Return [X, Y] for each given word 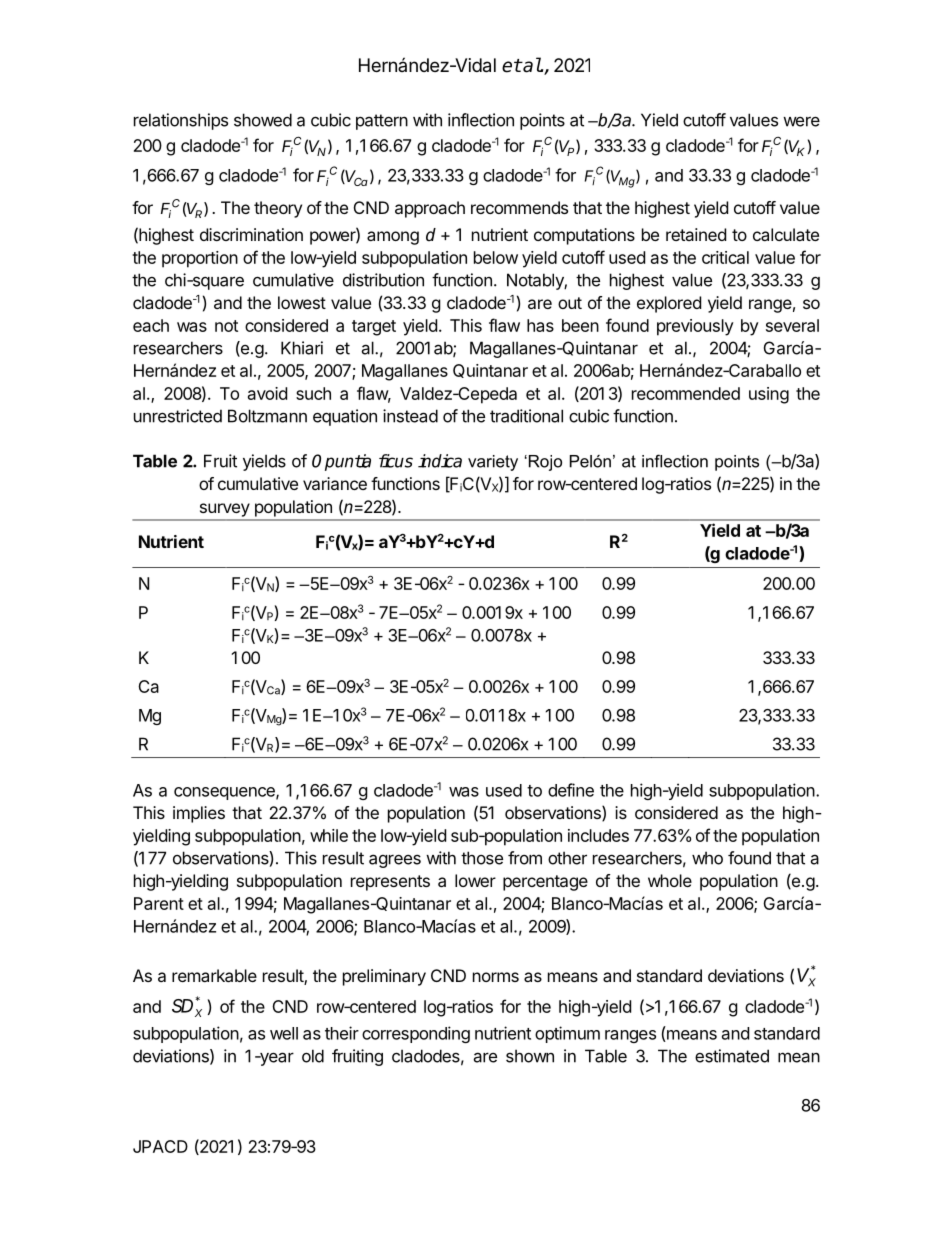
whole [670, 880]
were [801, 121]
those [482, 858]
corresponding [416, 1034]
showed [263, 120]
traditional [526, 416]
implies [199, 814]
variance [335, 483]
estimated [732, 1056]
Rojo [544, 463]
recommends [519, 207]
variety [493, 463]
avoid [267, 393]
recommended [686, 393]
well [284, 1033]
